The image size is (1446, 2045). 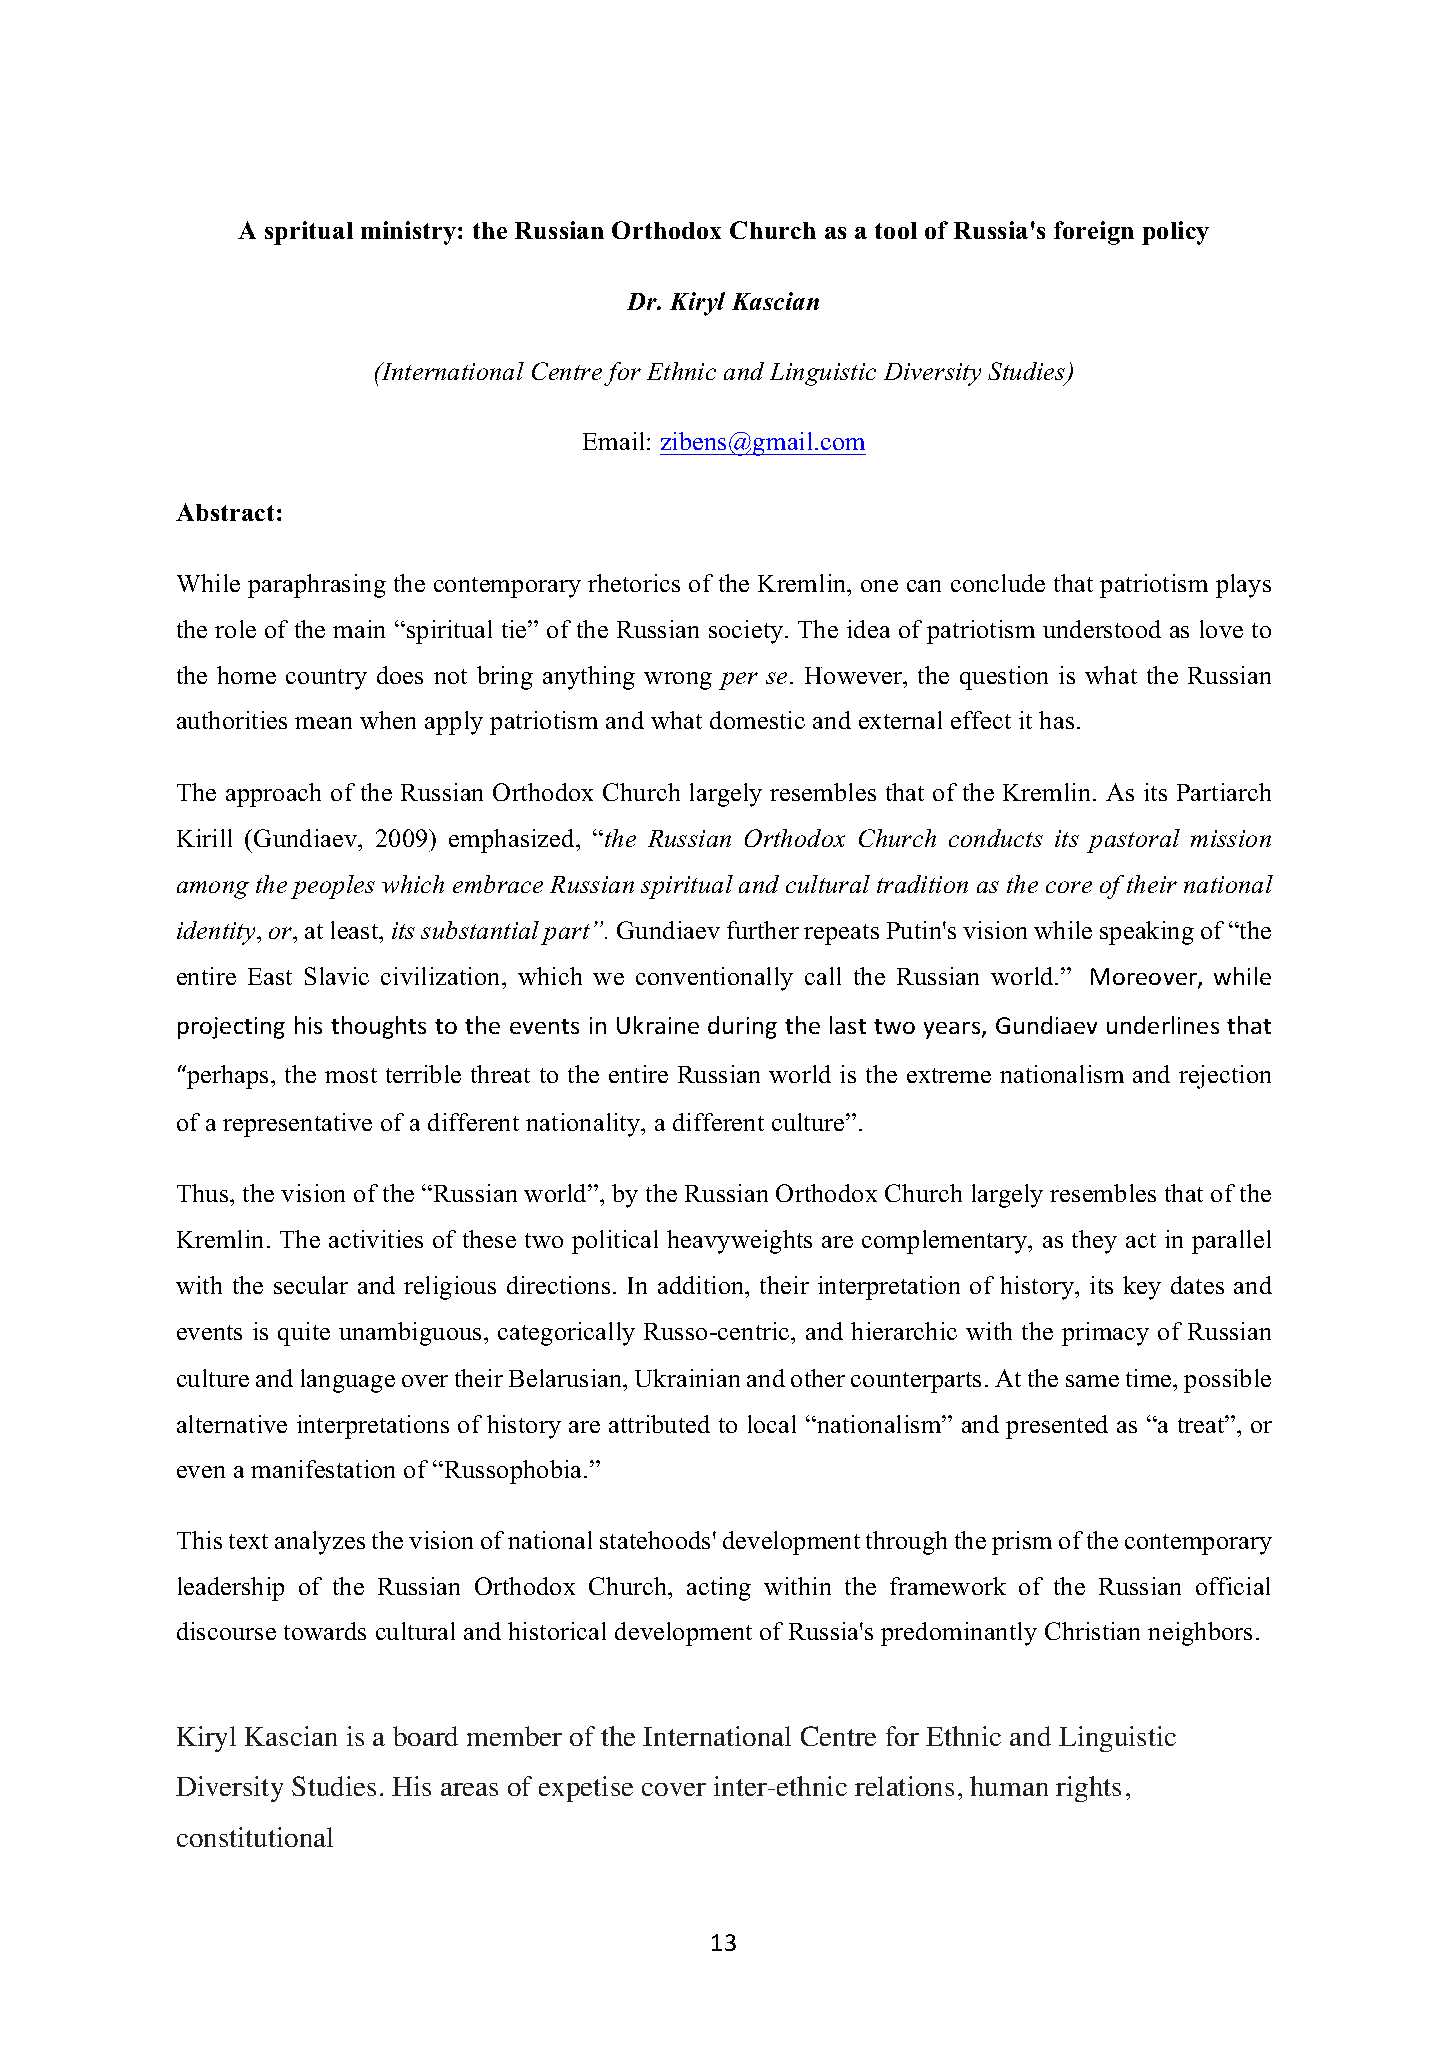 I want to click on country, so click(x=326, y=679).
